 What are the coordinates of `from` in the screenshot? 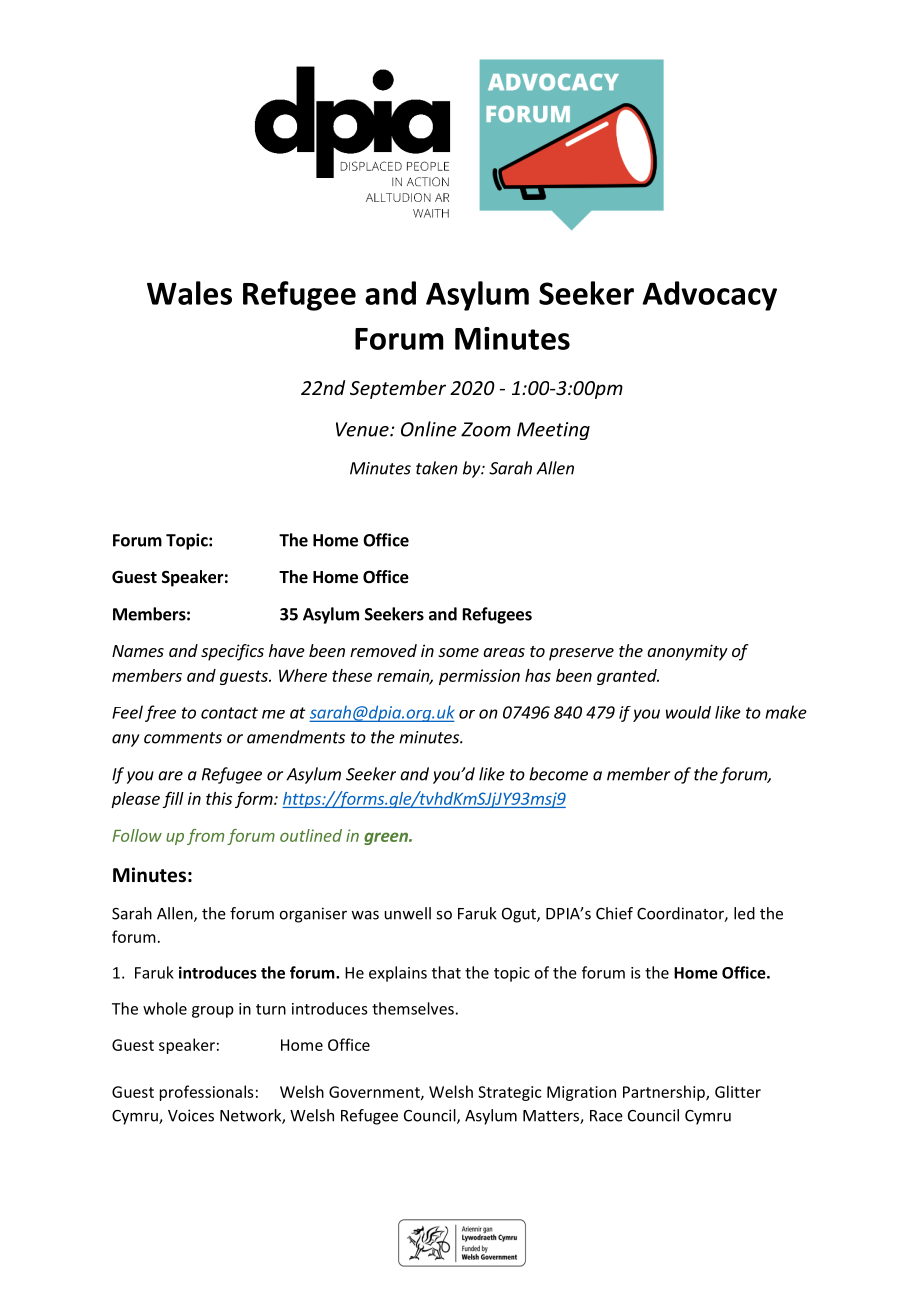 It's located at (205, 837).
